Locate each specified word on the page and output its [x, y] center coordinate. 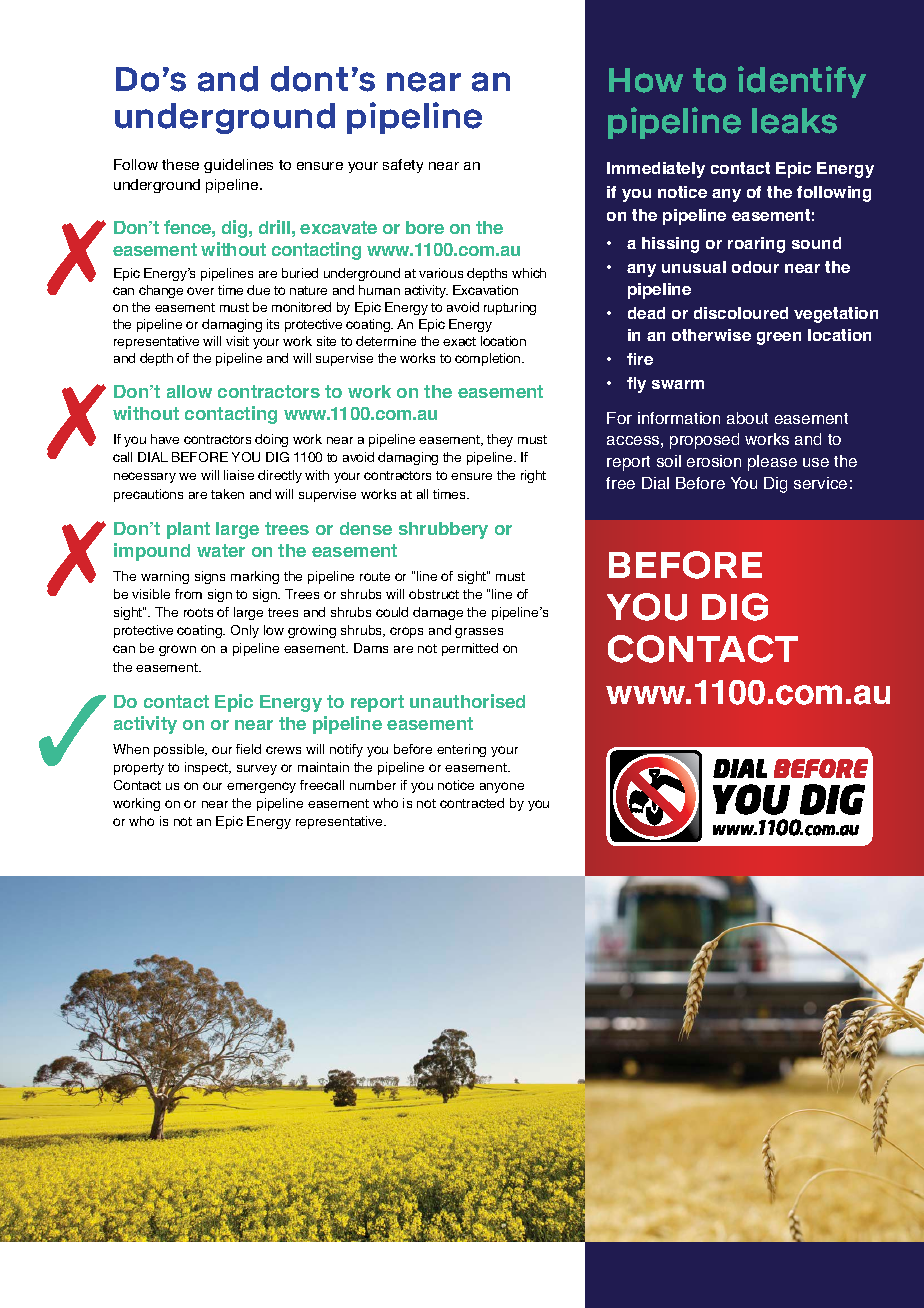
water [221, 550]
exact [459, 341]
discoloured [741, 313]
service [820, 483]
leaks [794, 121]
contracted [472, 803]
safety [403, 166]
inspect [207, 768]
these [180, 164]
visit [237, 341]
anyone [502, 787]
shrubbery [443, 530]
